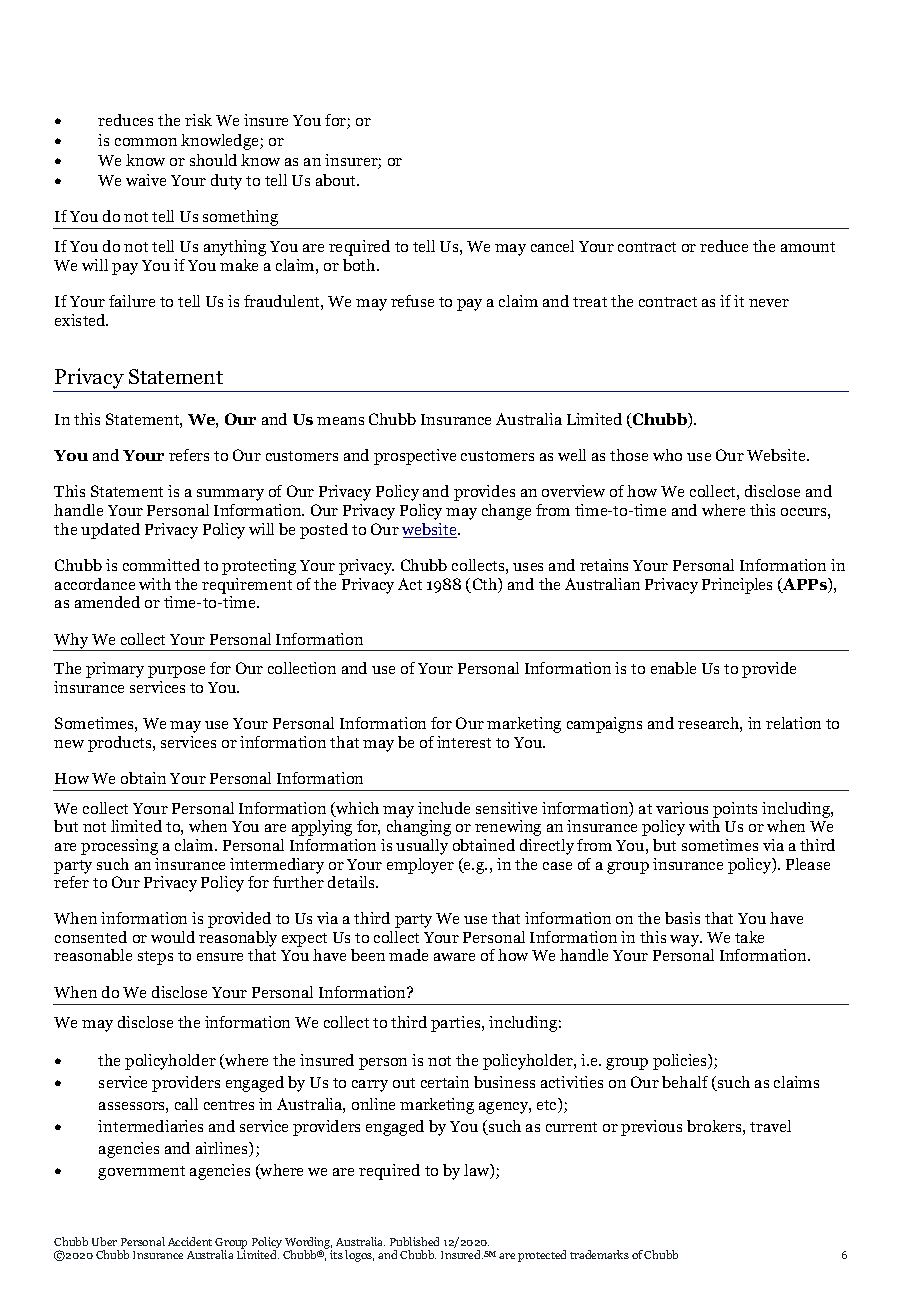 Image resolution: width=924 pixels, height=1308 pixels. Describe the element at coordinates (414, 1241) in the image. I see `Published` at that location.
